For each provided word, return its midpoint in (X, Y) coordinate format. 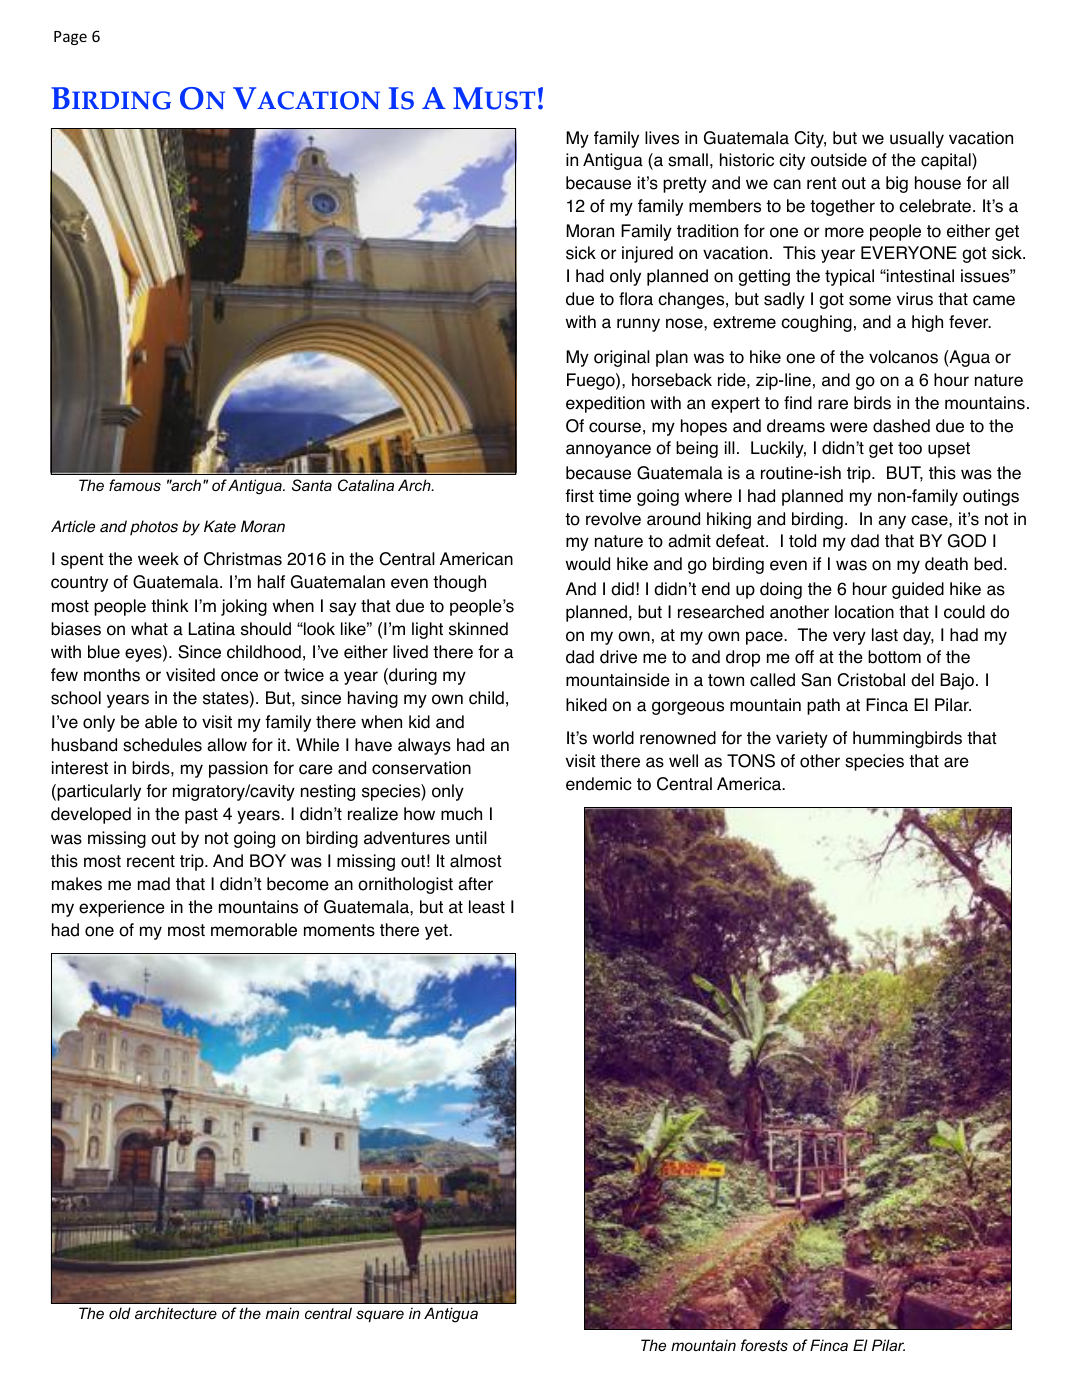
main (282, 1313)
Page (70, 38)
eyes (144, 655)
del (922, 680)
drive (618, 657)
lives (662, 138)
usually (917, 139)
